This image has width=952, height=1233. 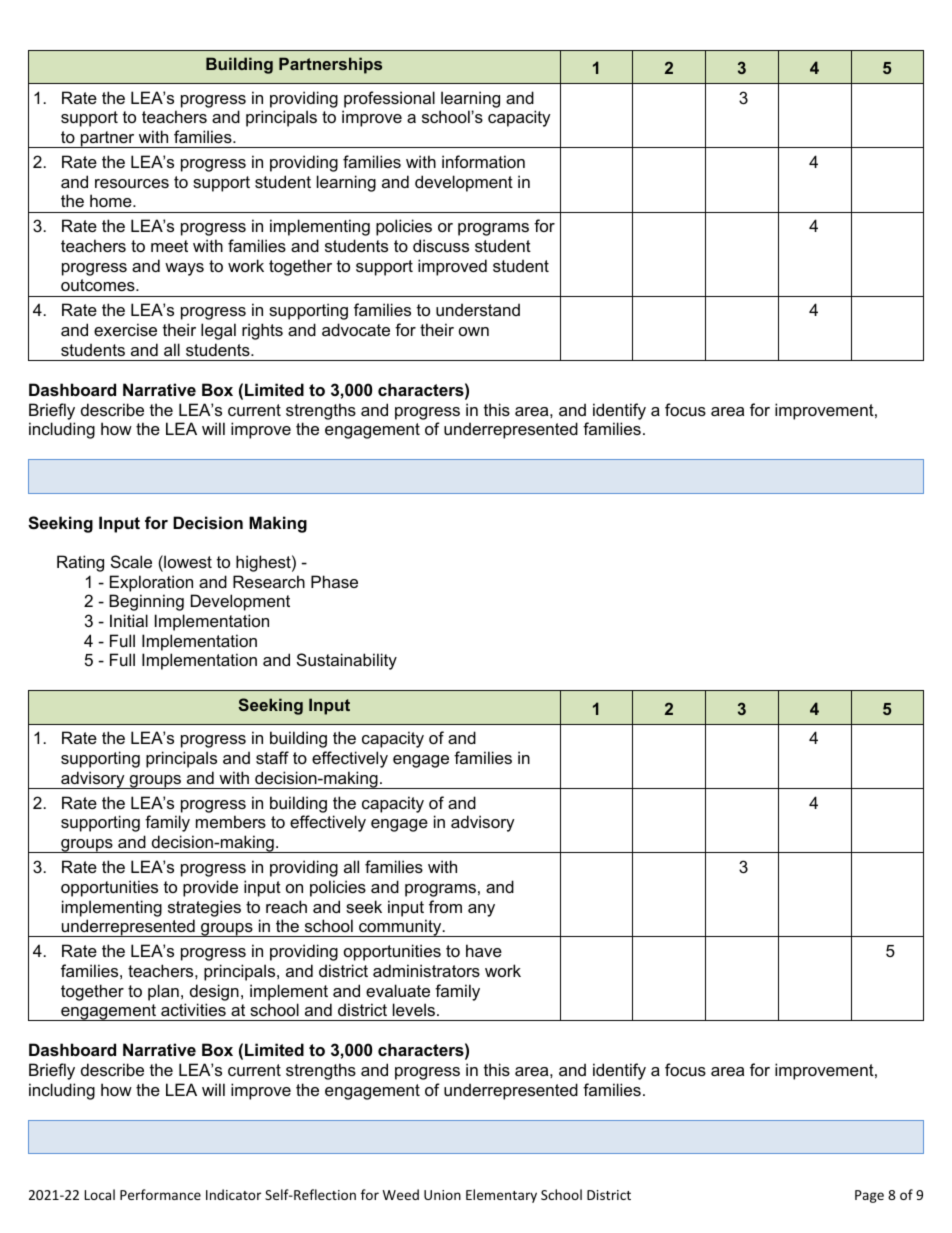 I want to click on members, so click(x=231, y=821).
